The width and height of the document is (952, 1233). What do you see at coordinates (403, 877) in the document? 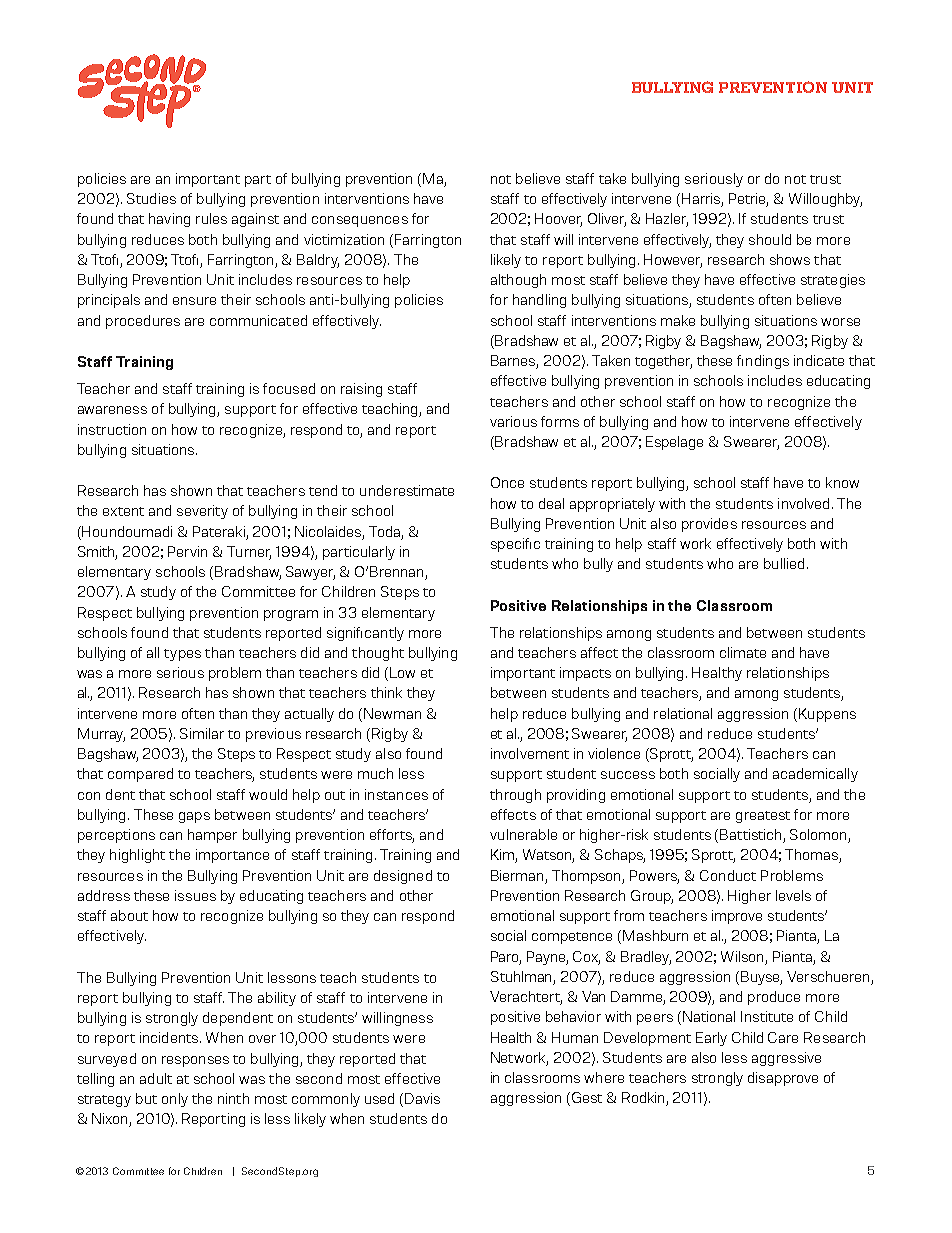
I see `designed` at bounding box center [403, 877].
